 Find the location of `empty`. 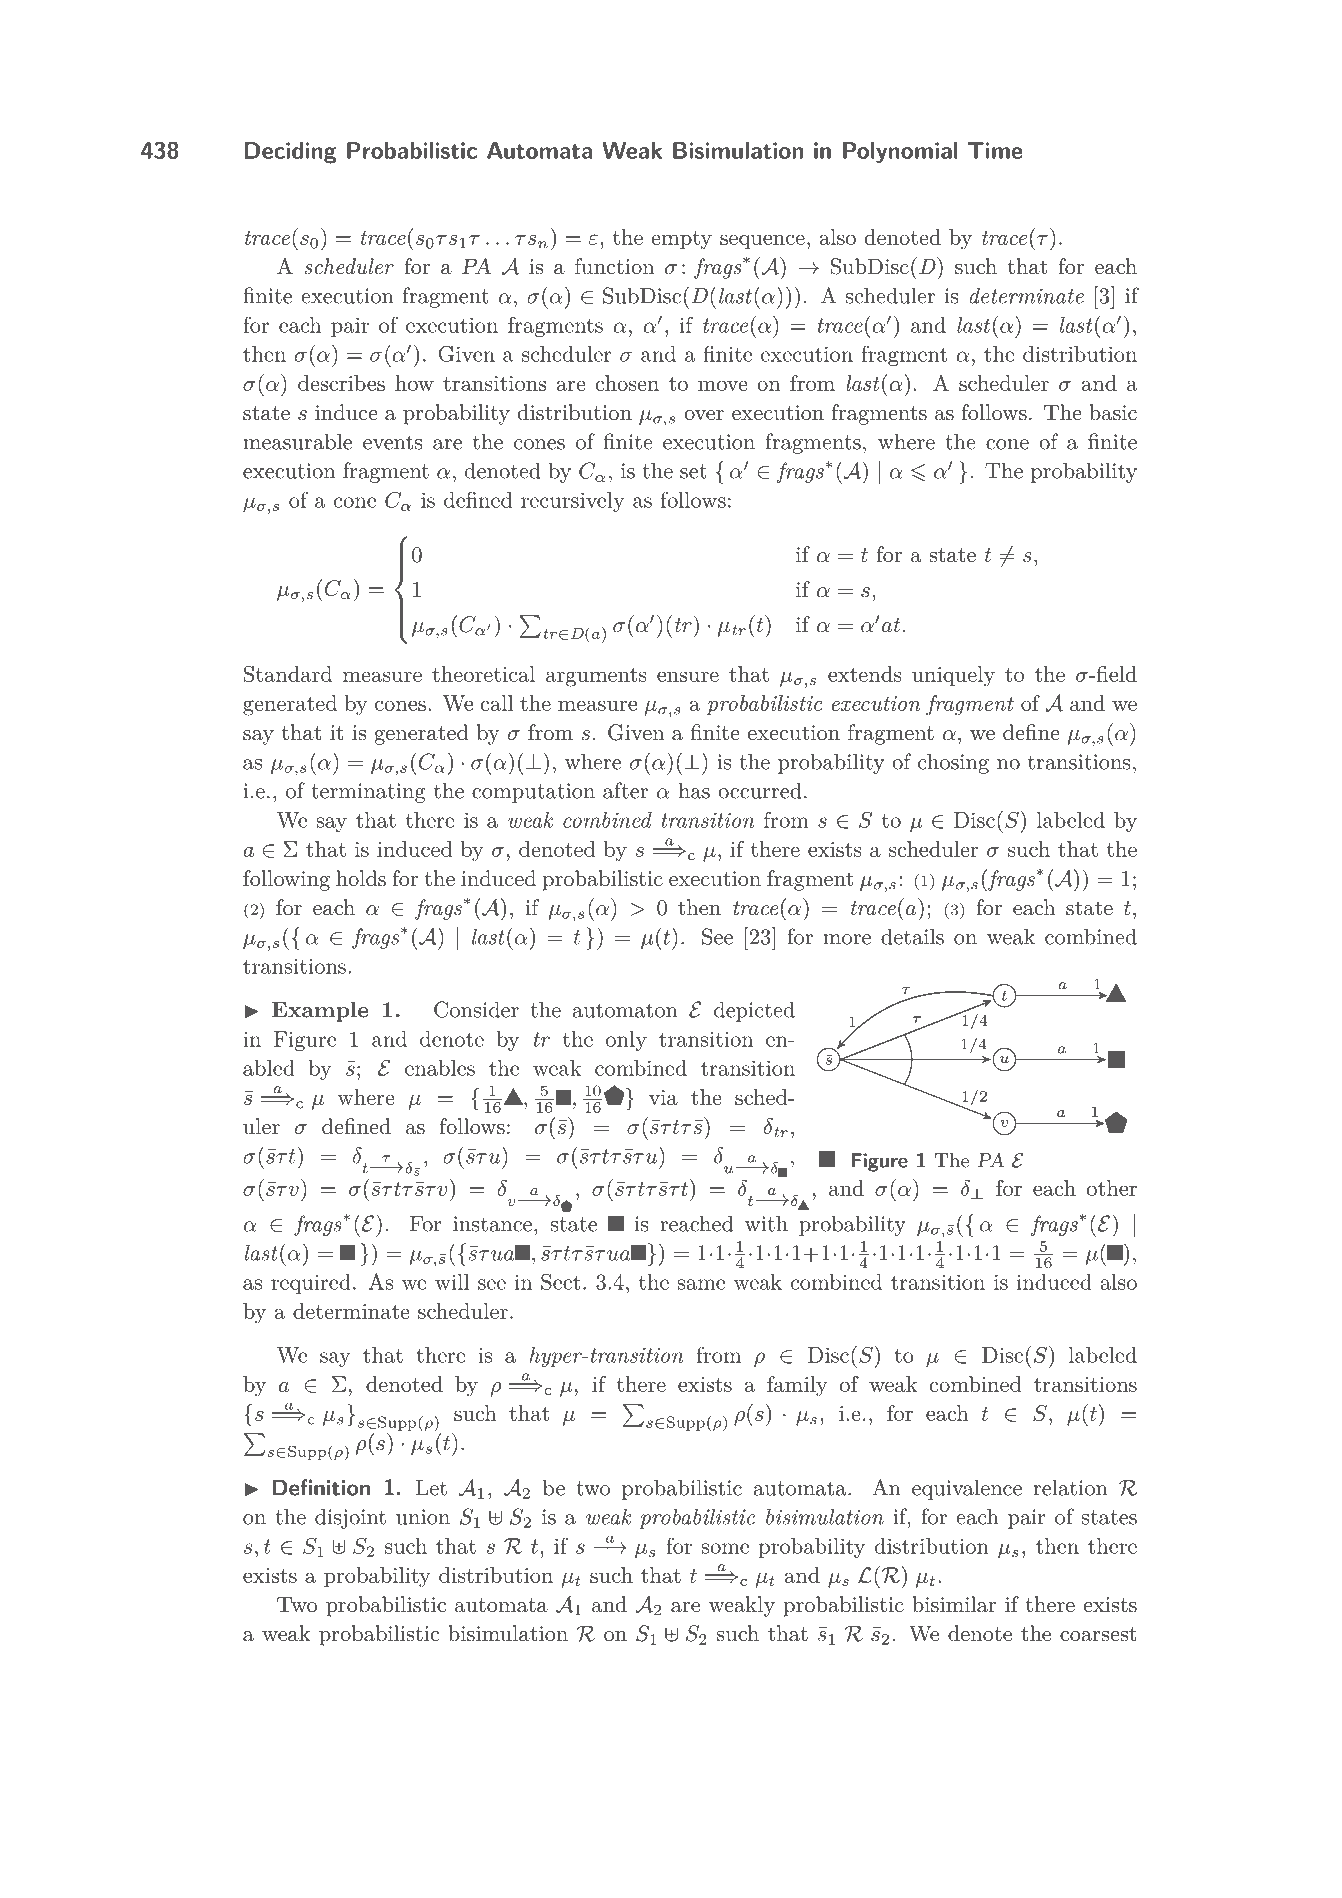

empty is located at coordinates (681, 240).
